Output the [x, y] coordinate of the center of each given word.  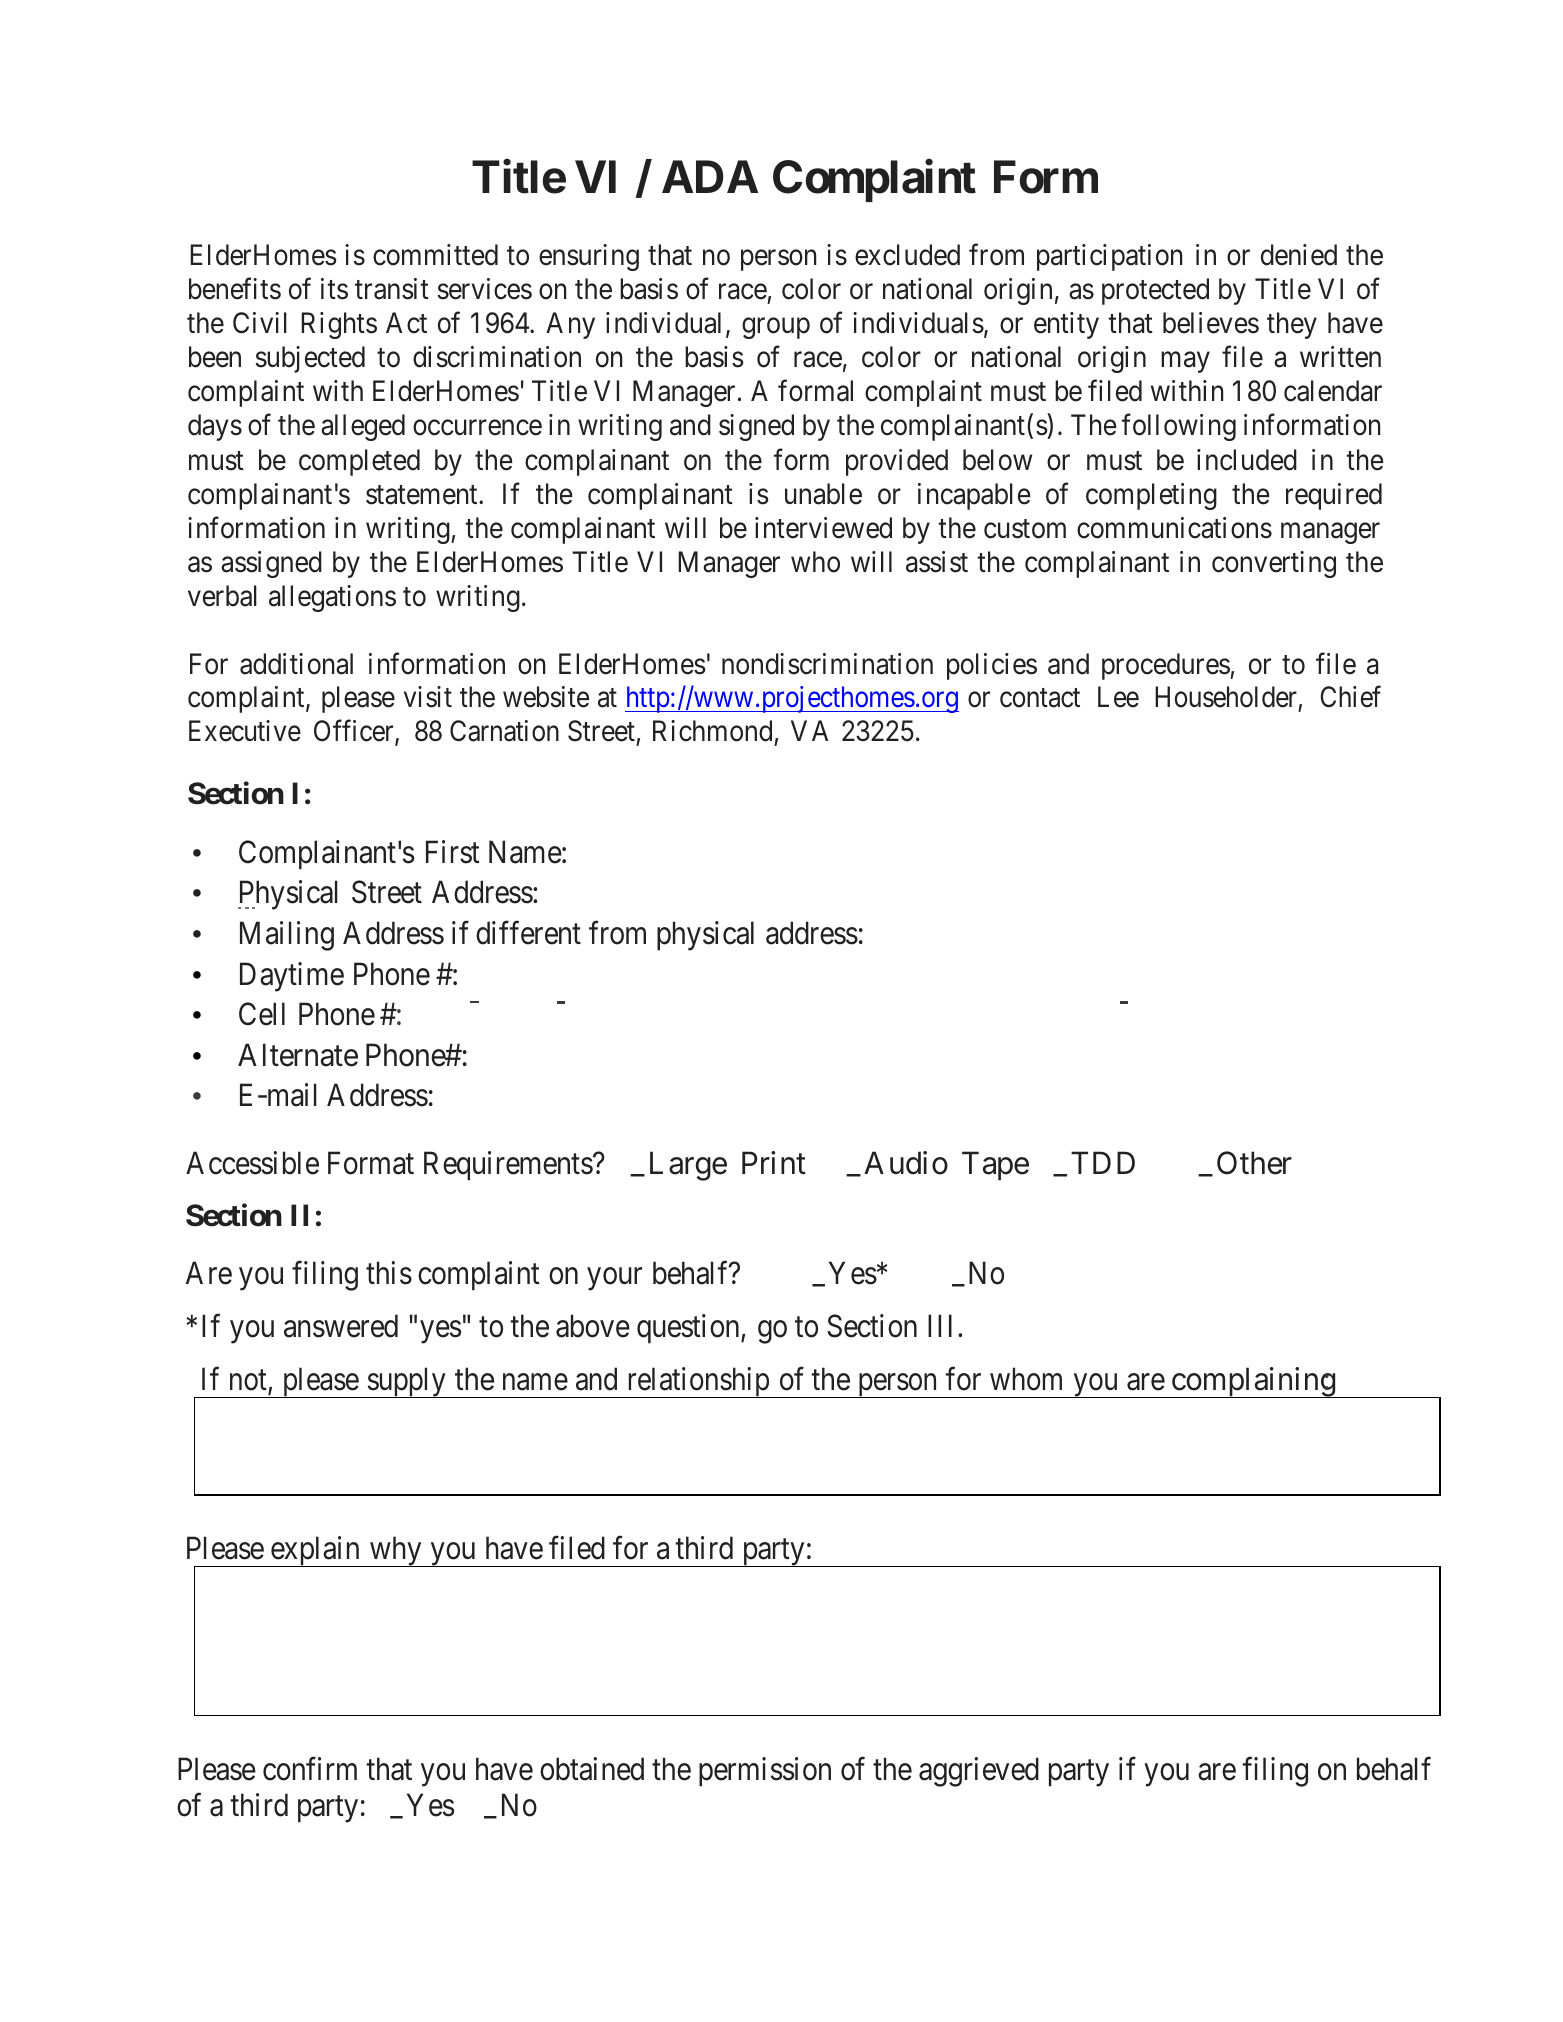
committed [435, 255]
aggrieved [979, 1772]
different [528, 933]
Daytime [292, 977]
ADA [710, 176]
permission [765, 1772]
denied [1299, 255]
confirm [310, 1769]
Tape [995, 1166]
